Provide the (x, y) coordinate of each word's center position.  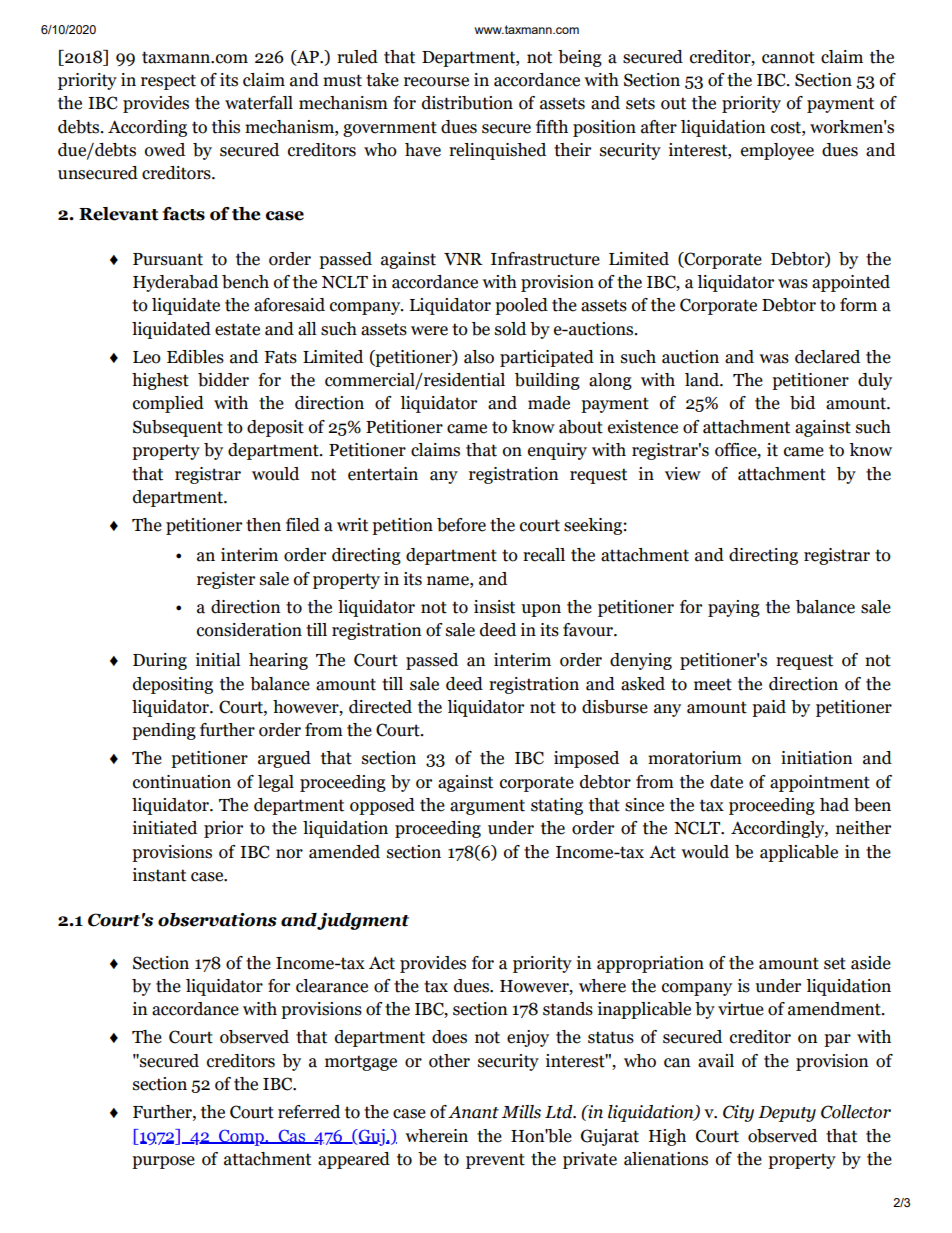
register (226, 580)
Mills (521, 1112)
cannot (788, 57)
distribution (467, 103)
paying (734, 608)
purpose (163, 1162)
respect (168, 82)
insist (494, 607)
